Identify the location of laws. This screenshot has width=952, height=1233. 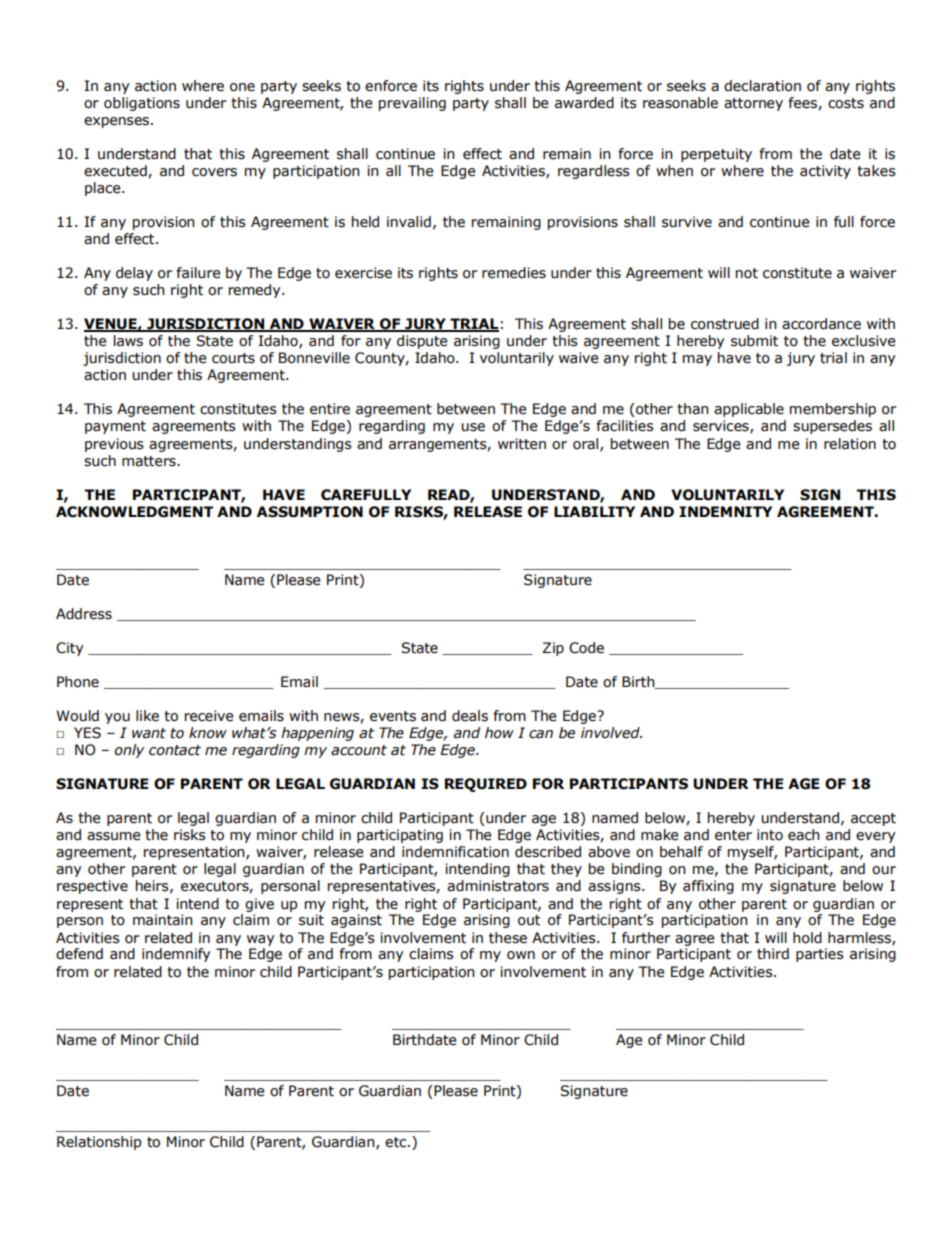
(128, 341).
